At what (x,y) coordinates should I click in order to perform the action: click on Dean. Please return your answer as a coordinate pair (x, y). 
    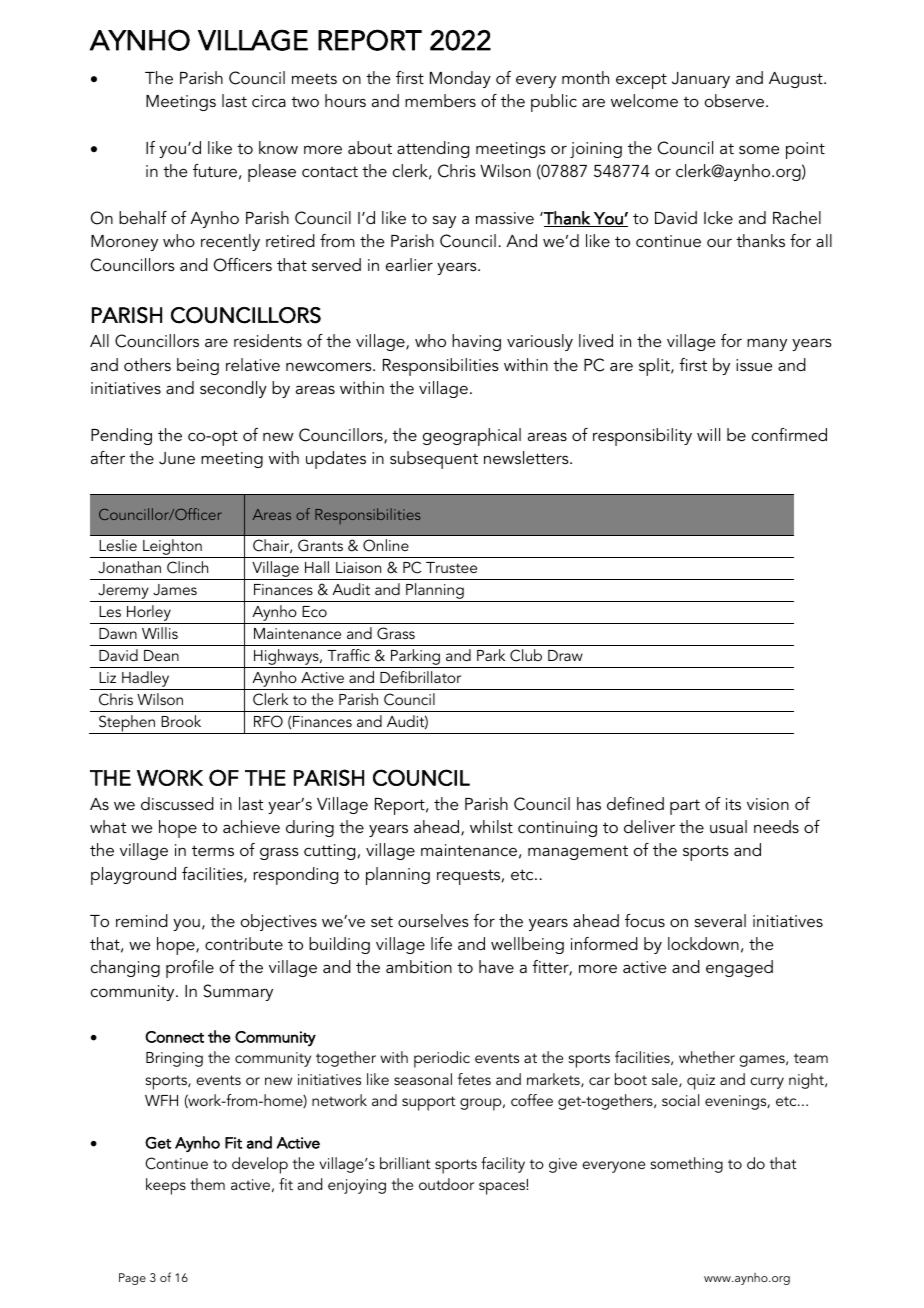
    Looking at the image, I should click on (161, 655).
